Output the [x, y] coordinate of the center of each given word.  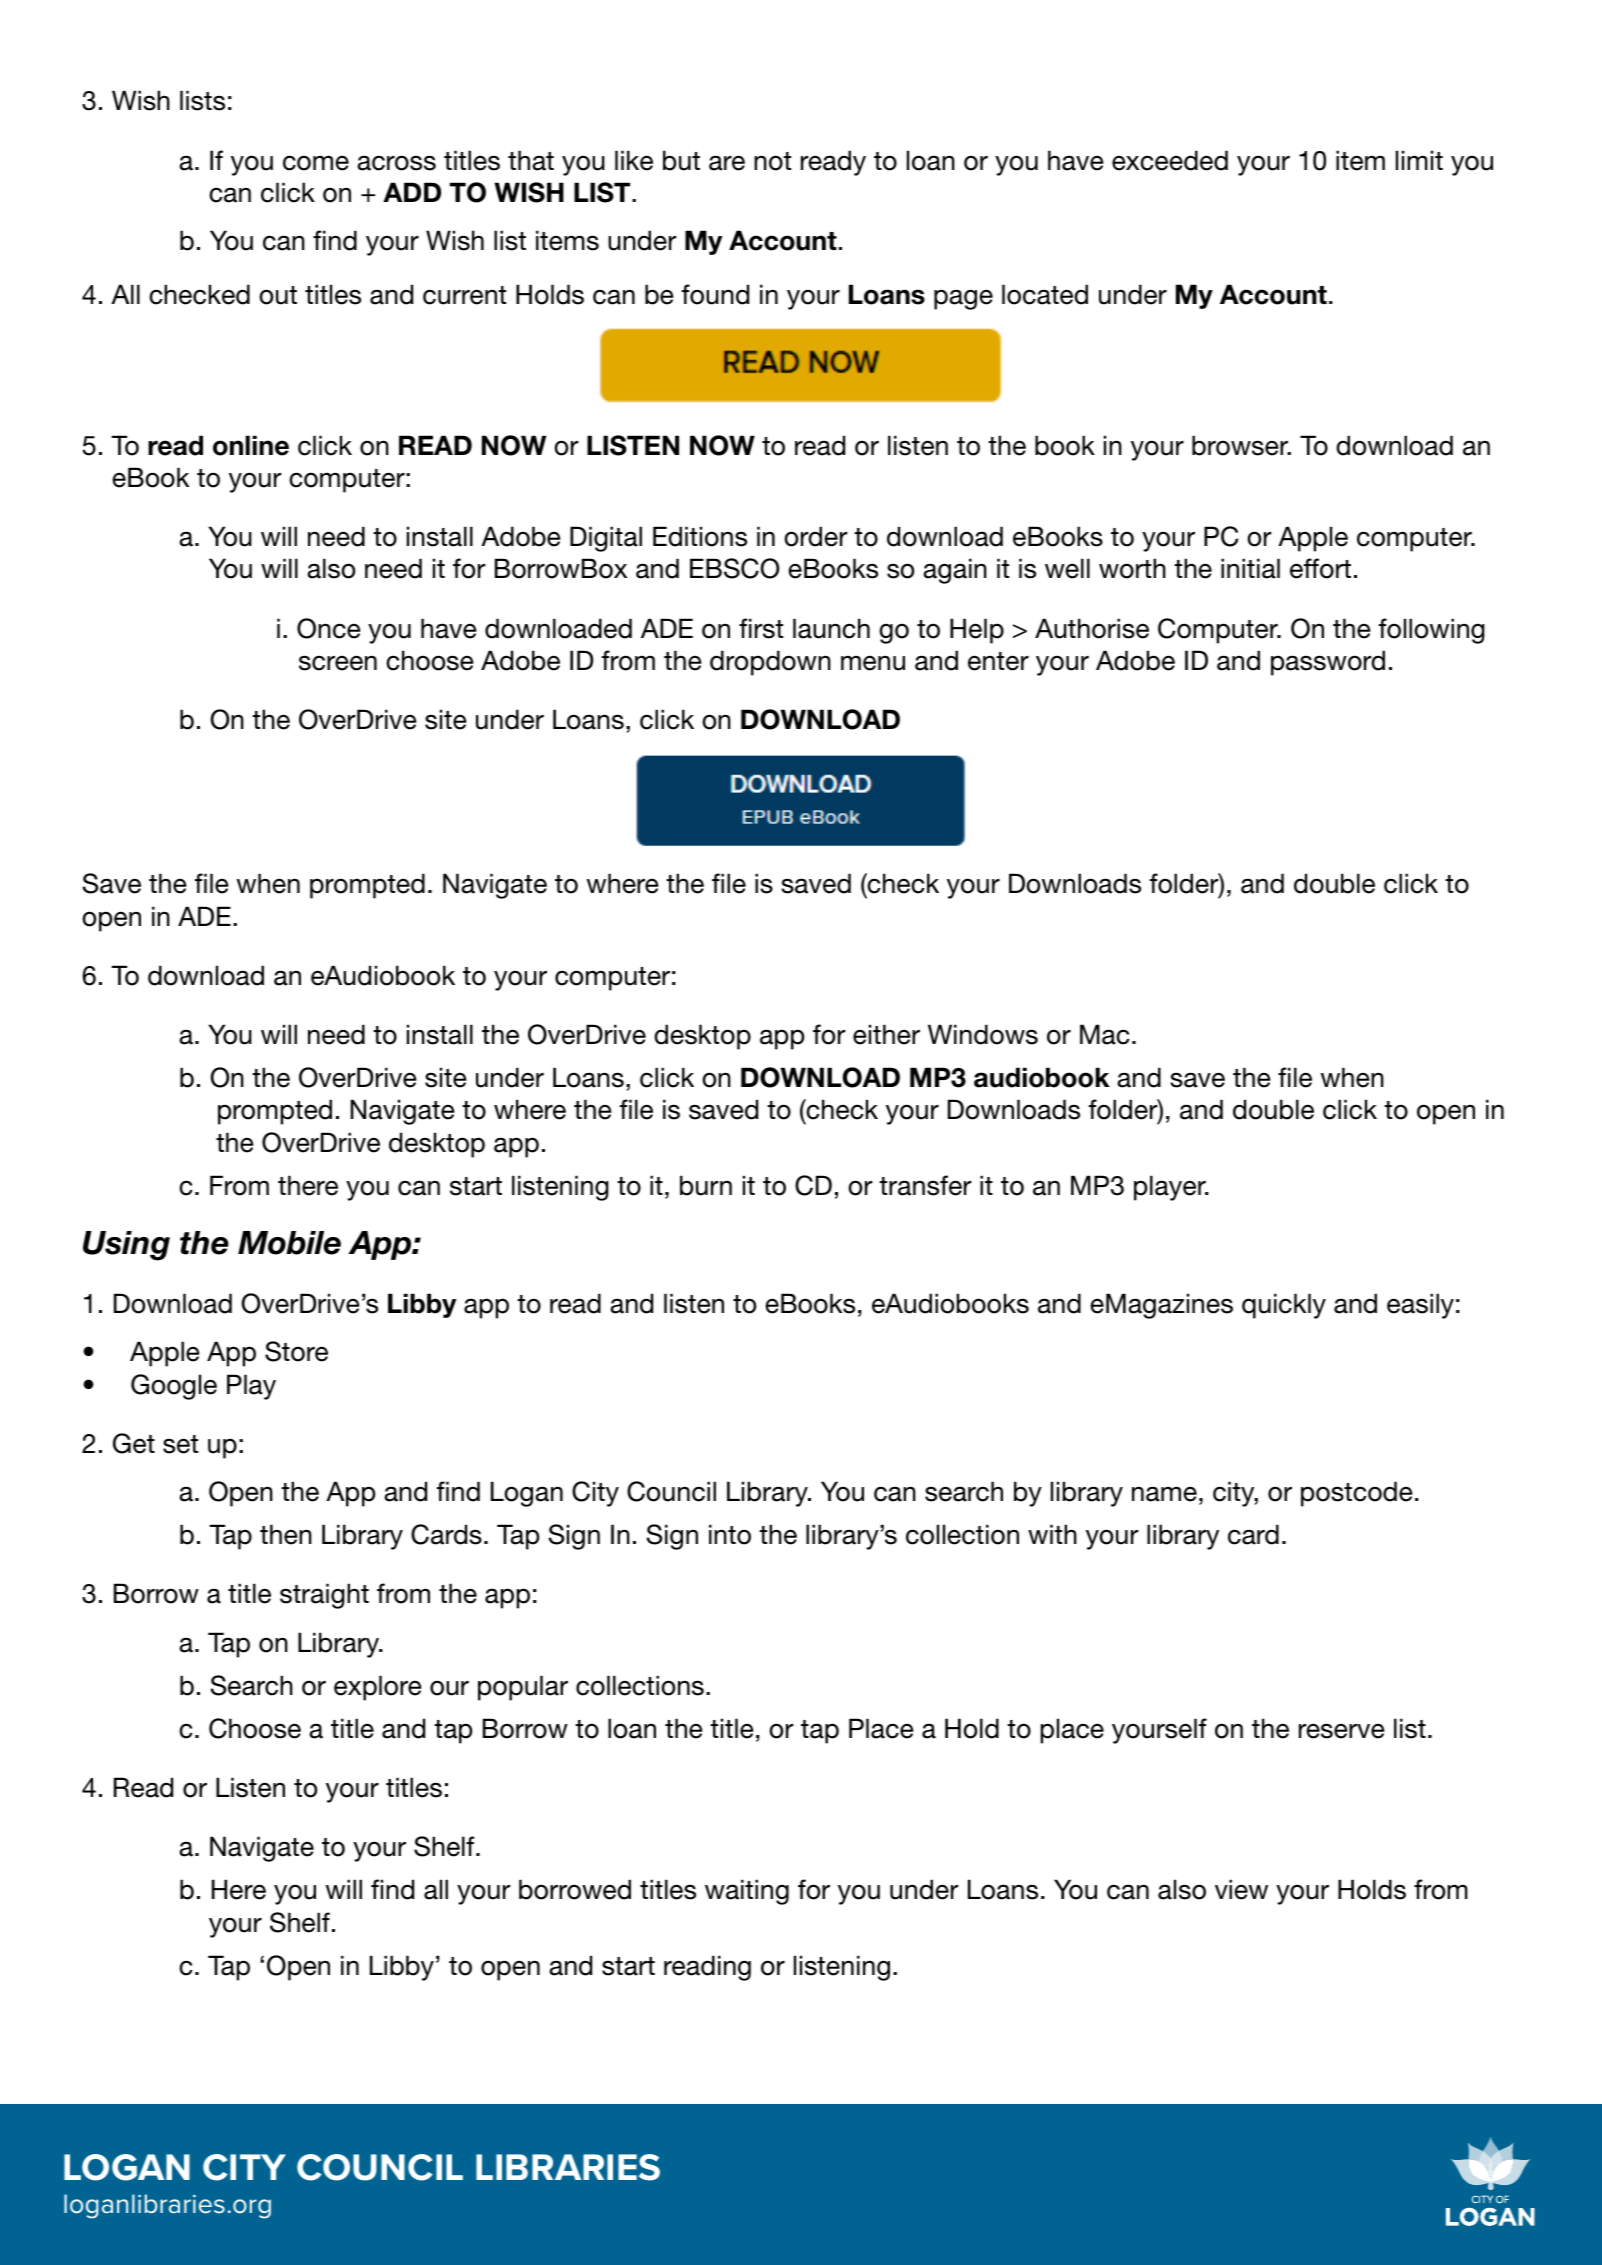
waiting [747, 1892]
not [772, 161]
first [761, 628]
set [180, 1444]
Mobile [289, 1243]
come [316, 163]
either [886, 1034]
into [730, 1534]
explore [377, 1688]
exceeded [1170, 160]
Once [328, 628]
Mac [1104, 1034]
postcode [1356, 1494]
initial [1250, 568]
